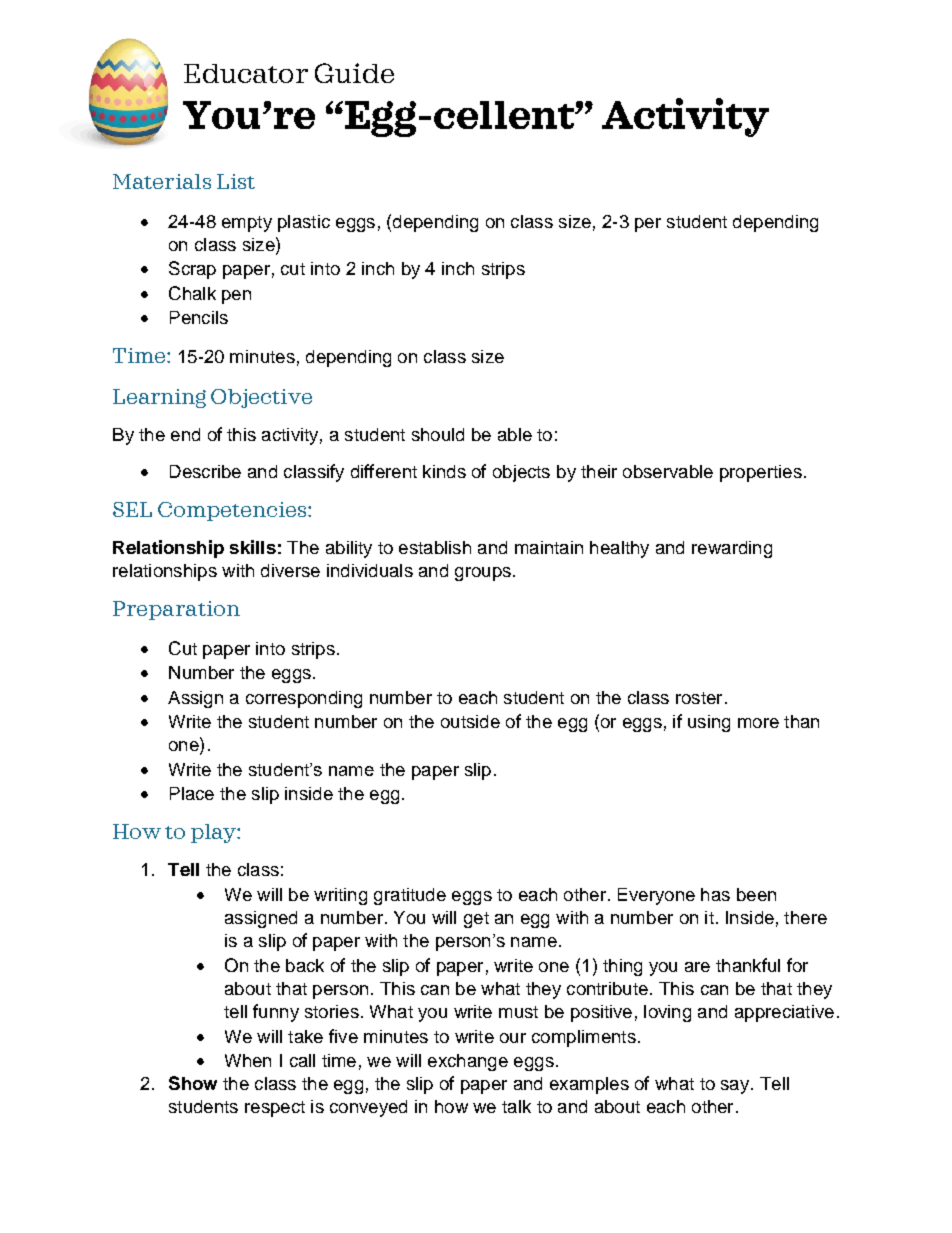 Image resolution: width=952 pixels, height=1233 pixels. I want to click on exchange, so click(468, 1062).
